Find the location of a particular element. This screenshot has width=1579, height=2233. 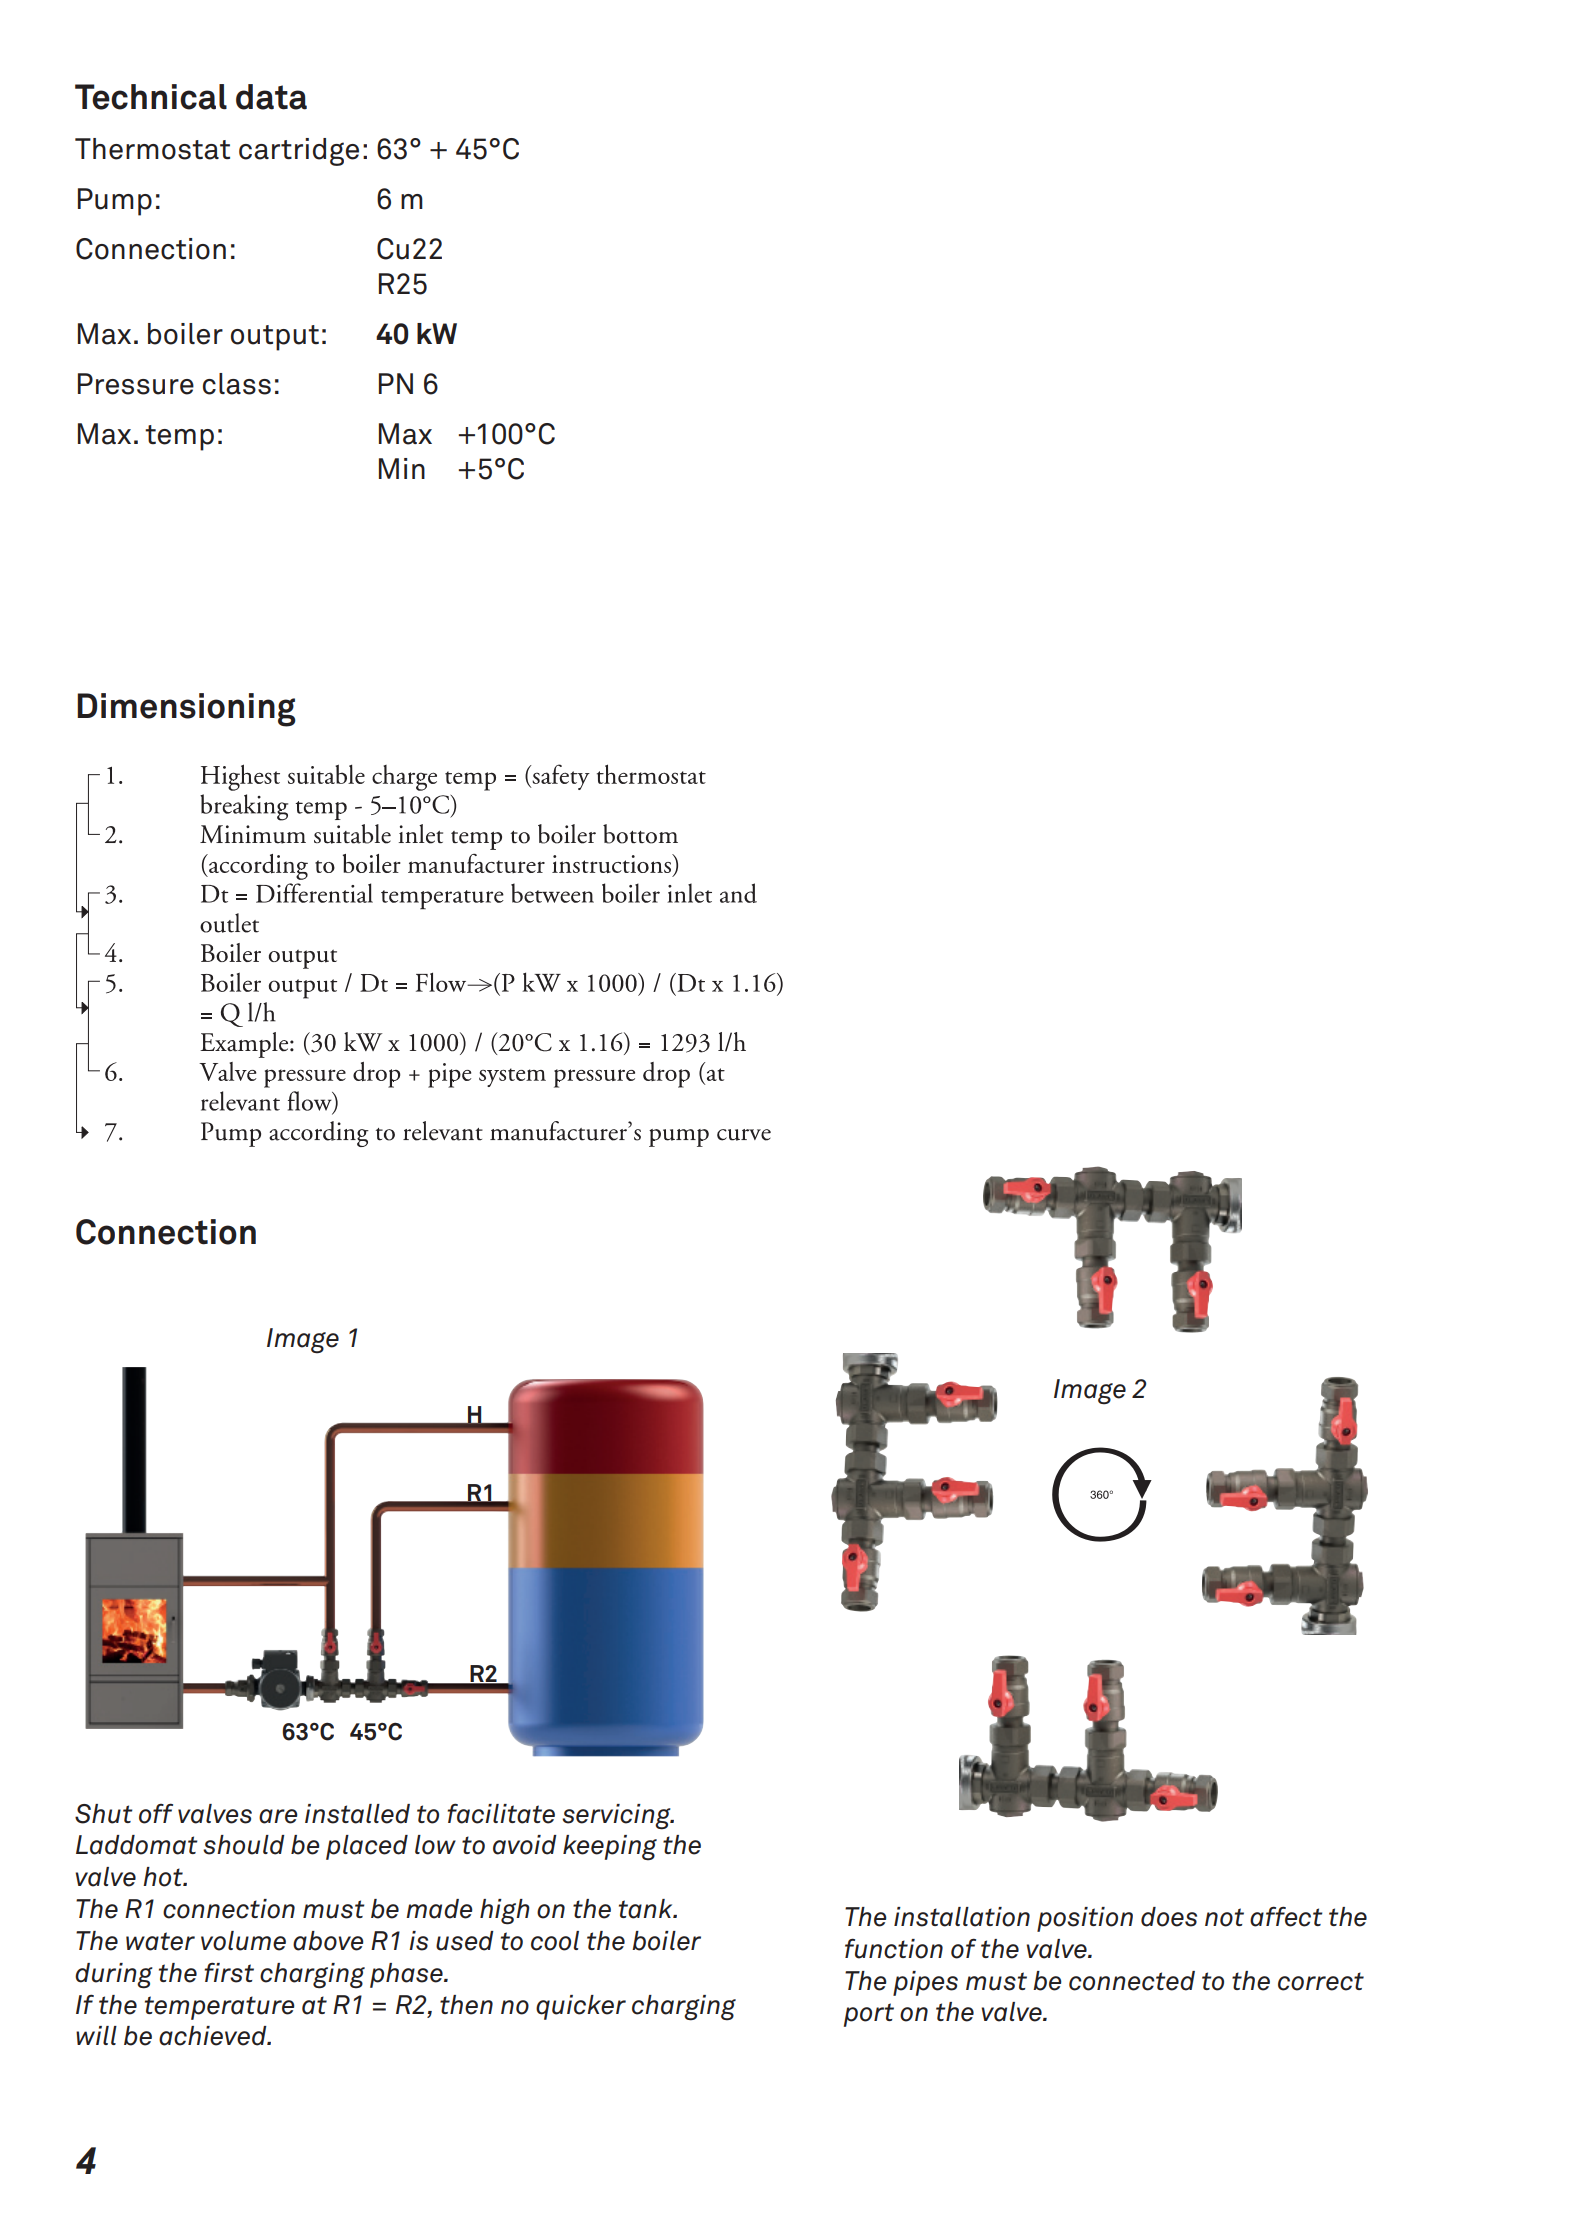

output is located at coordinates (275, 338).
